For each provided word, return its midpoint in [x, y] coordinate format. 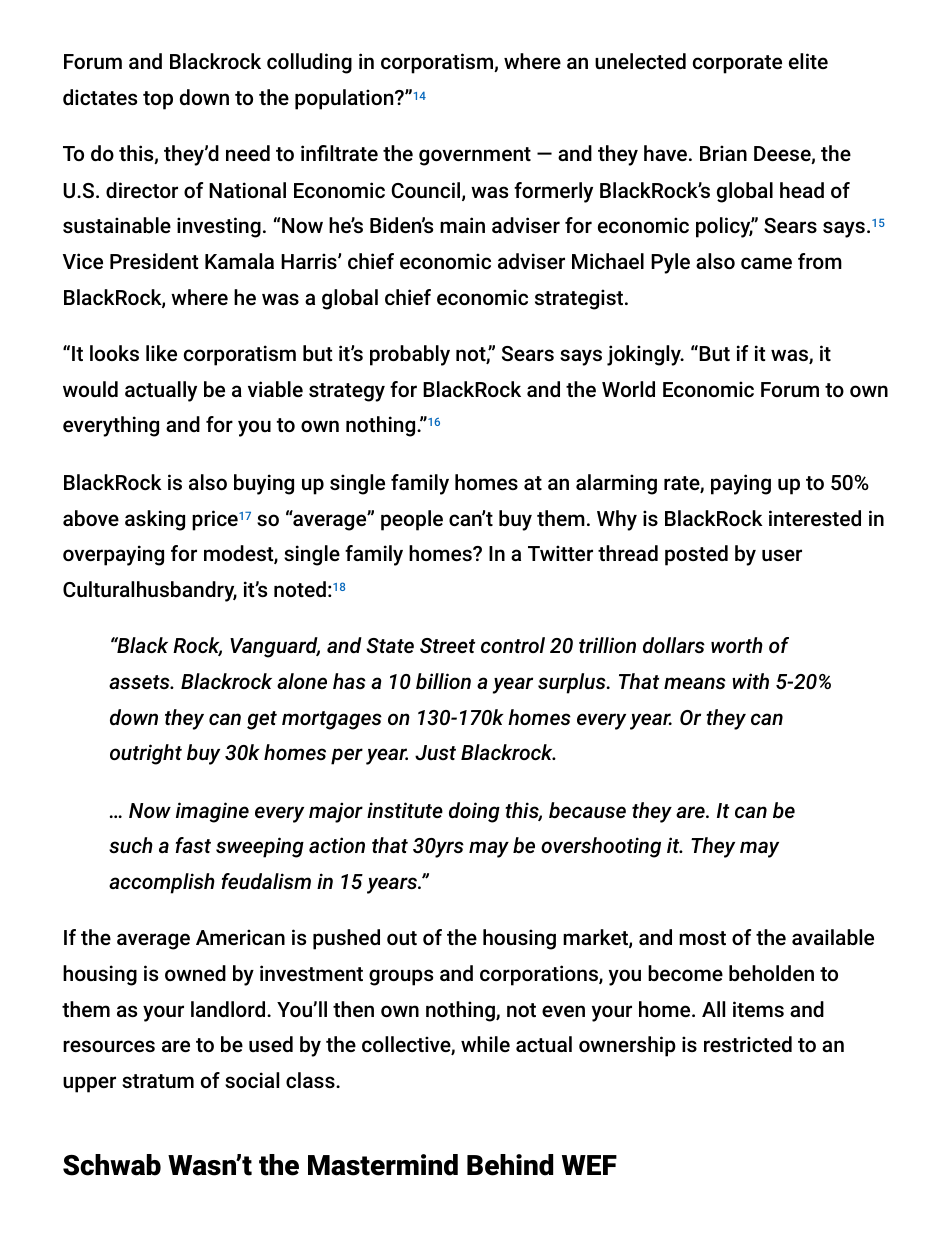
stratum [158, 1081]
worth [737, 645]
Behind [510, 1165]
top [158, 100]
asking [155, 520]
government [475, 156]
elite [808, 61]
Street [447, 645]
